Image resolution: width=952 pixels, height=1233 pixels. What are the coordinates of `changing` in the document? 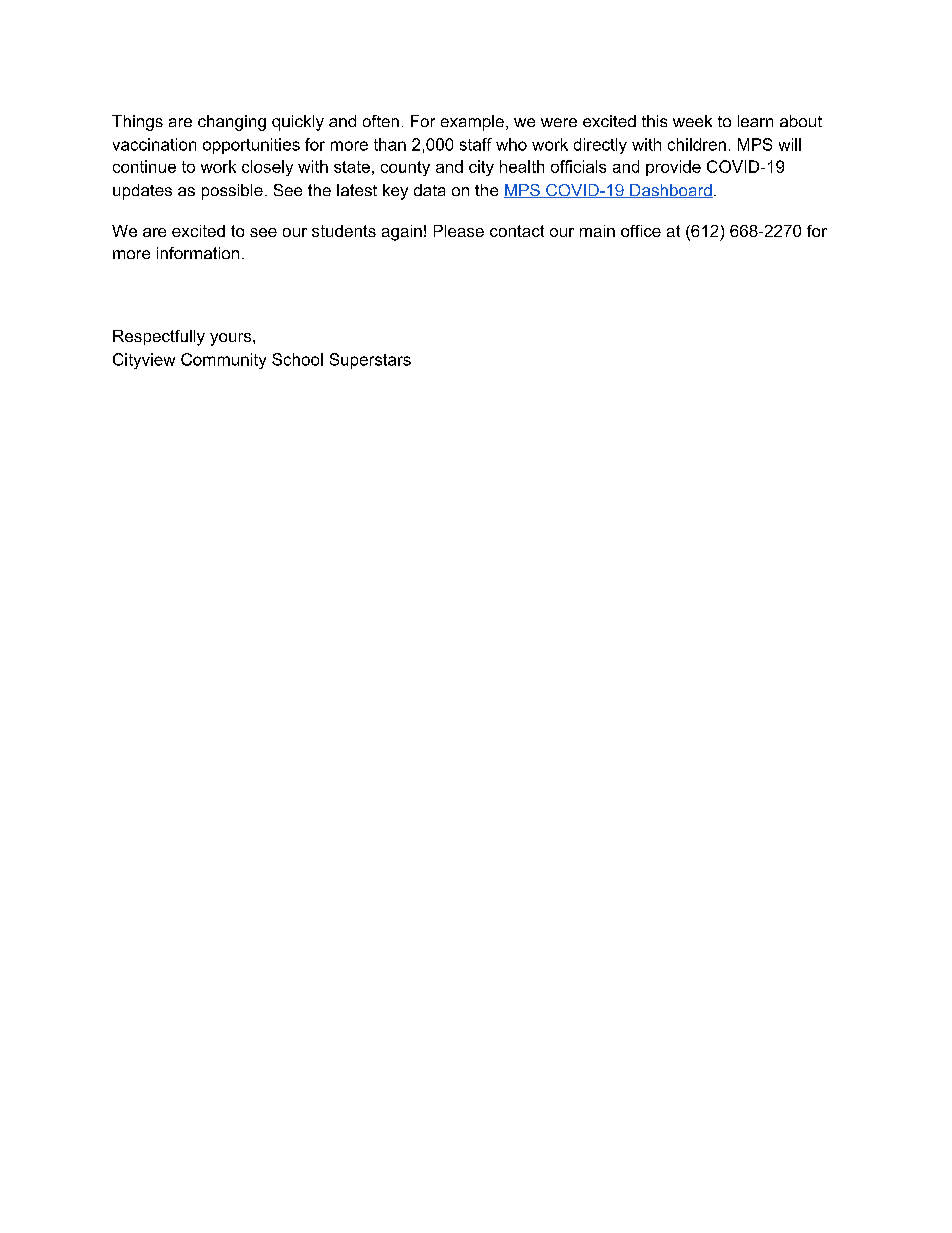 It's located at (232, 123).
